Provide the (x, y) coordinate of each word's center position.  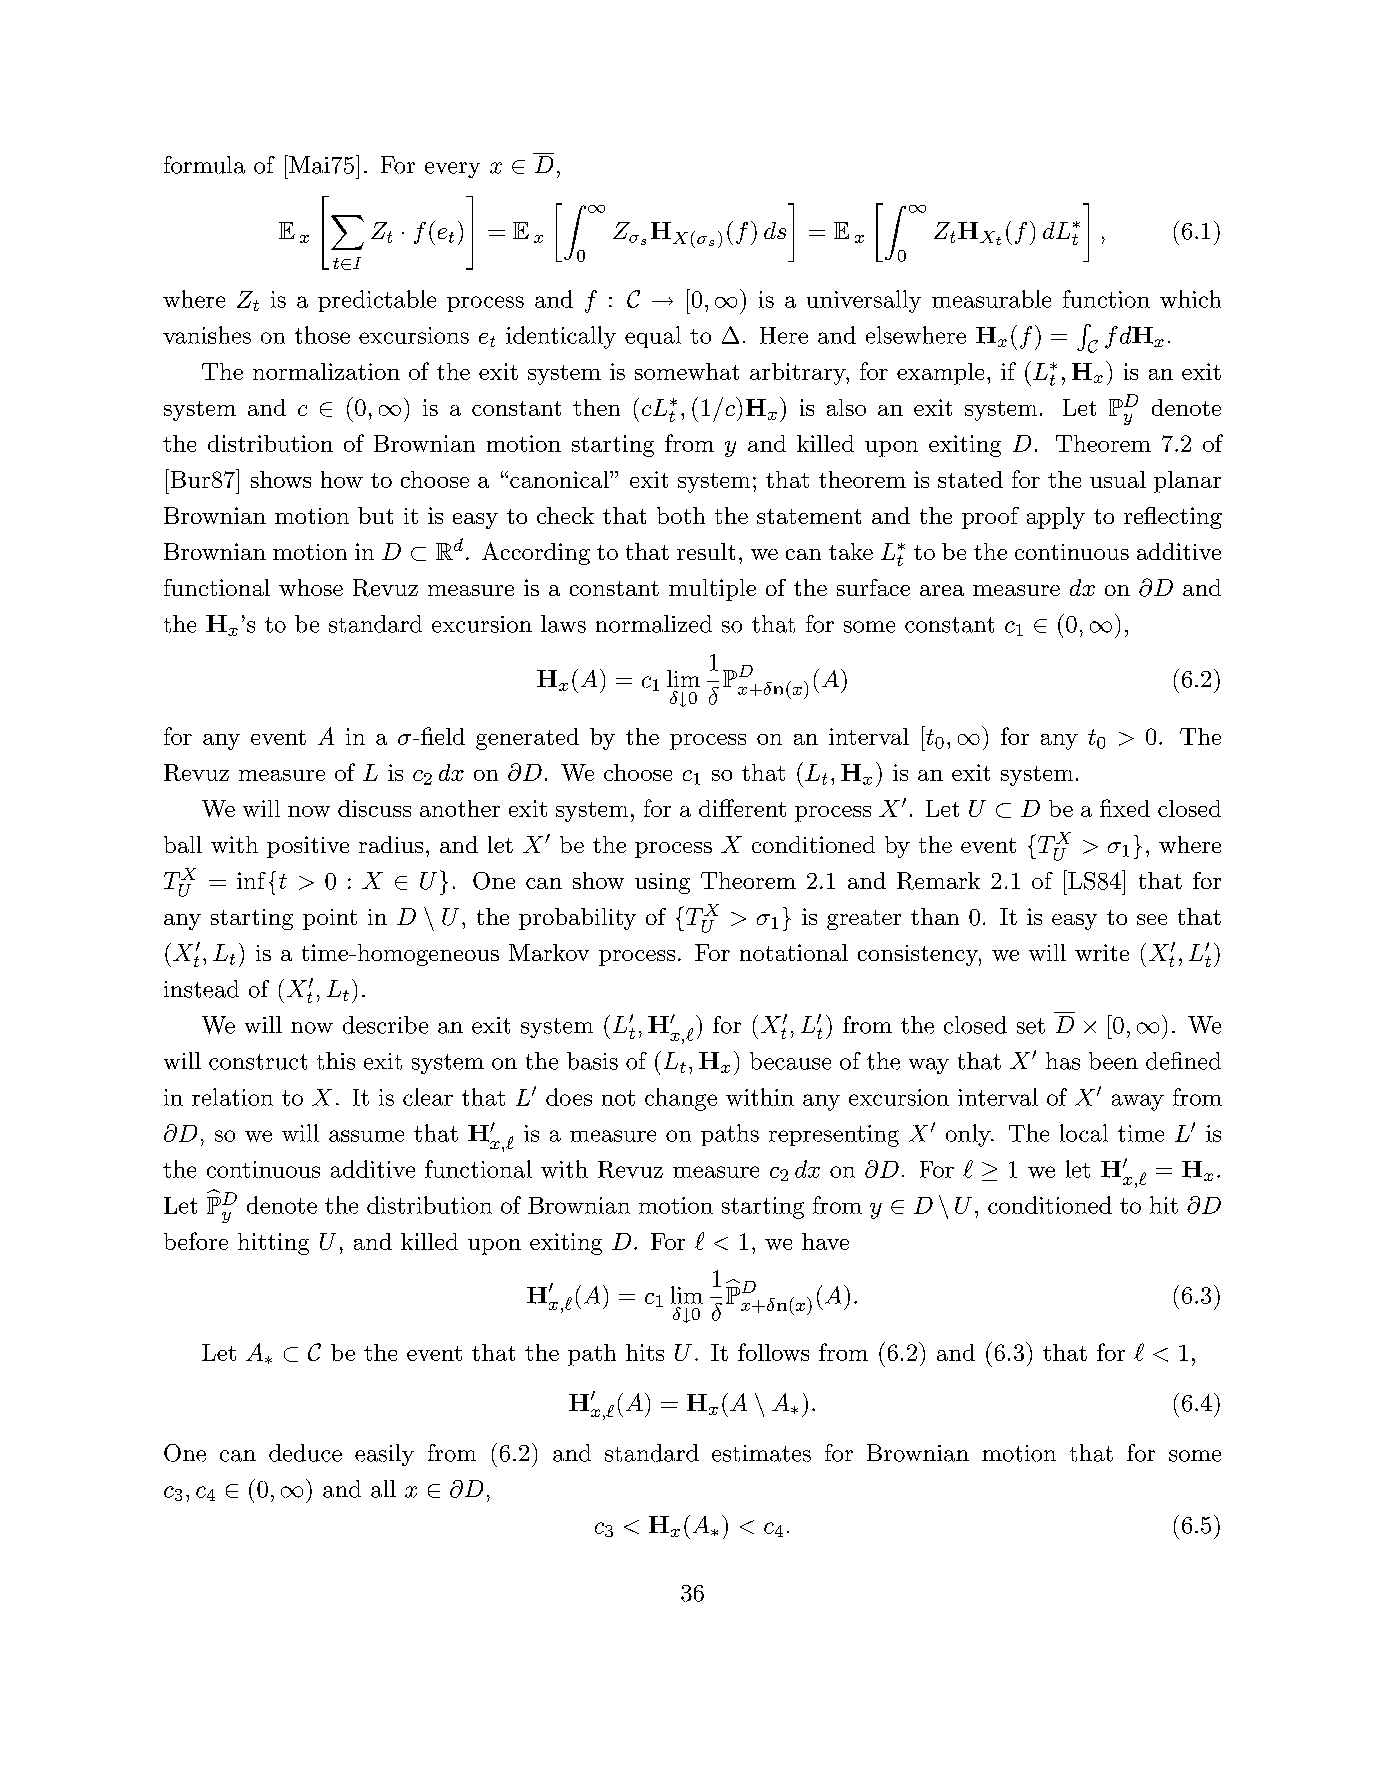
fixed (1125, 808)
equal (653, 337)
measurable (991, 299)
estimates (761, 1453)
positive (308, 847)
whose (311, 587)
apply (1056, 518)
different (742, 808)
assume (366, 1136)
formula (204, 165)
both (681, 515)
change (681, 1099)
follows (773, 1352)
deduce (305, 1453)
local (1084, 1133)
